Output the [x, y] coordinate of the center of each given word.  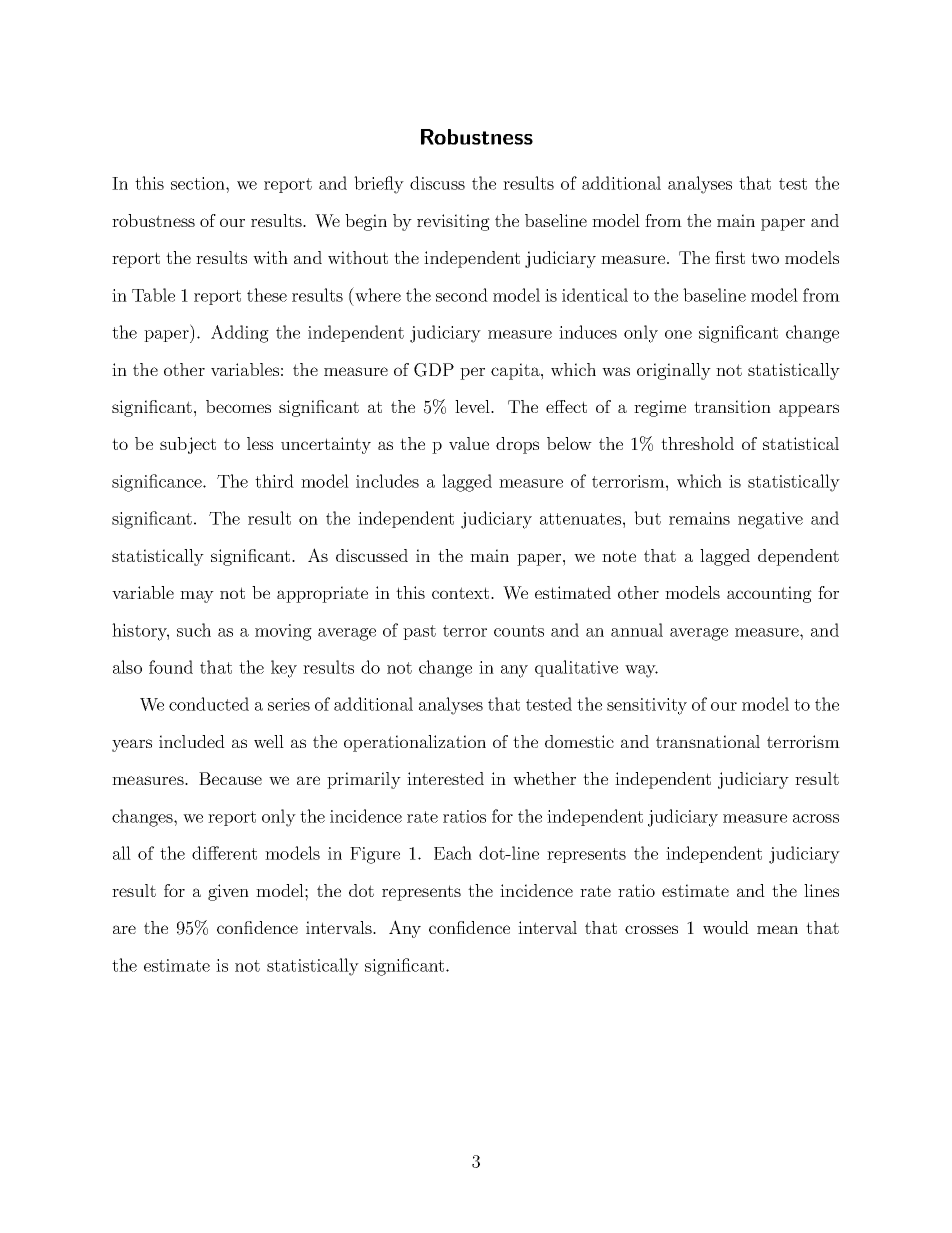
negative [770, 520]
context [462, 593]
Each [453, 853]
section [199, 183]
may [197, 596]
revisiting [453, 222]
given [228, 892]
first [730, 257]
